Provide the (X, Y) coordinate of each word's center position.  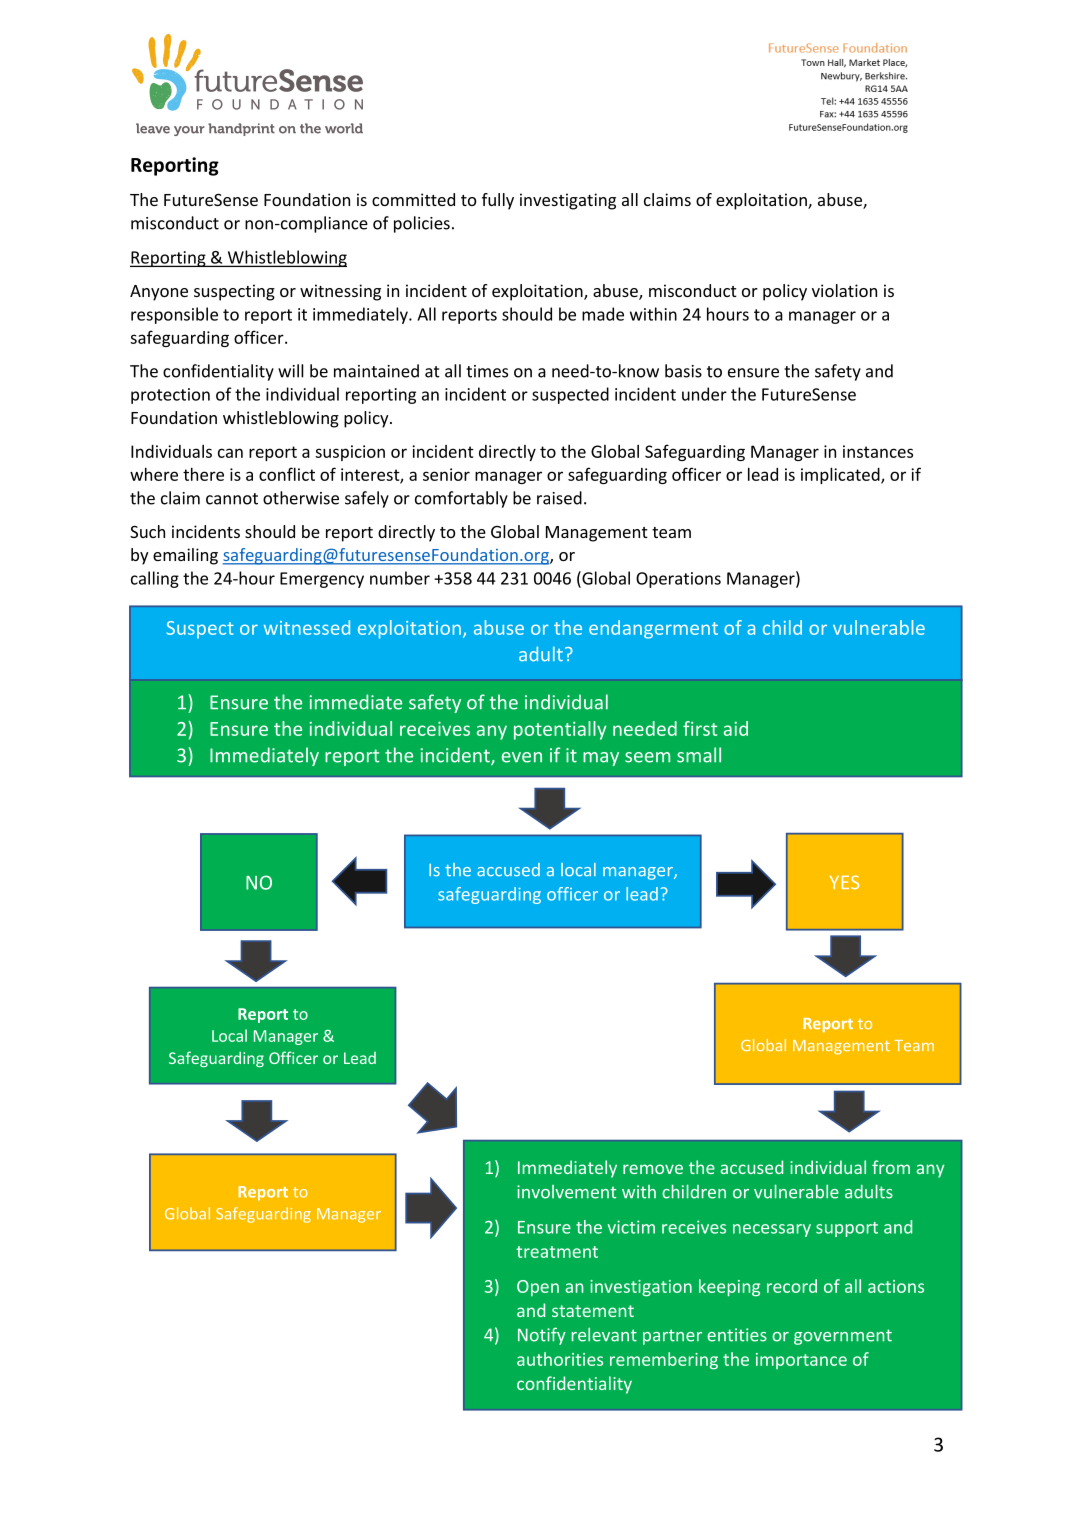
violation (844, 290)
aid (736, 728)
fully (498, 201)
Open (538, 1288)
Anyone (159, 293)
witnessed (307, 627)
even (522, 757)
